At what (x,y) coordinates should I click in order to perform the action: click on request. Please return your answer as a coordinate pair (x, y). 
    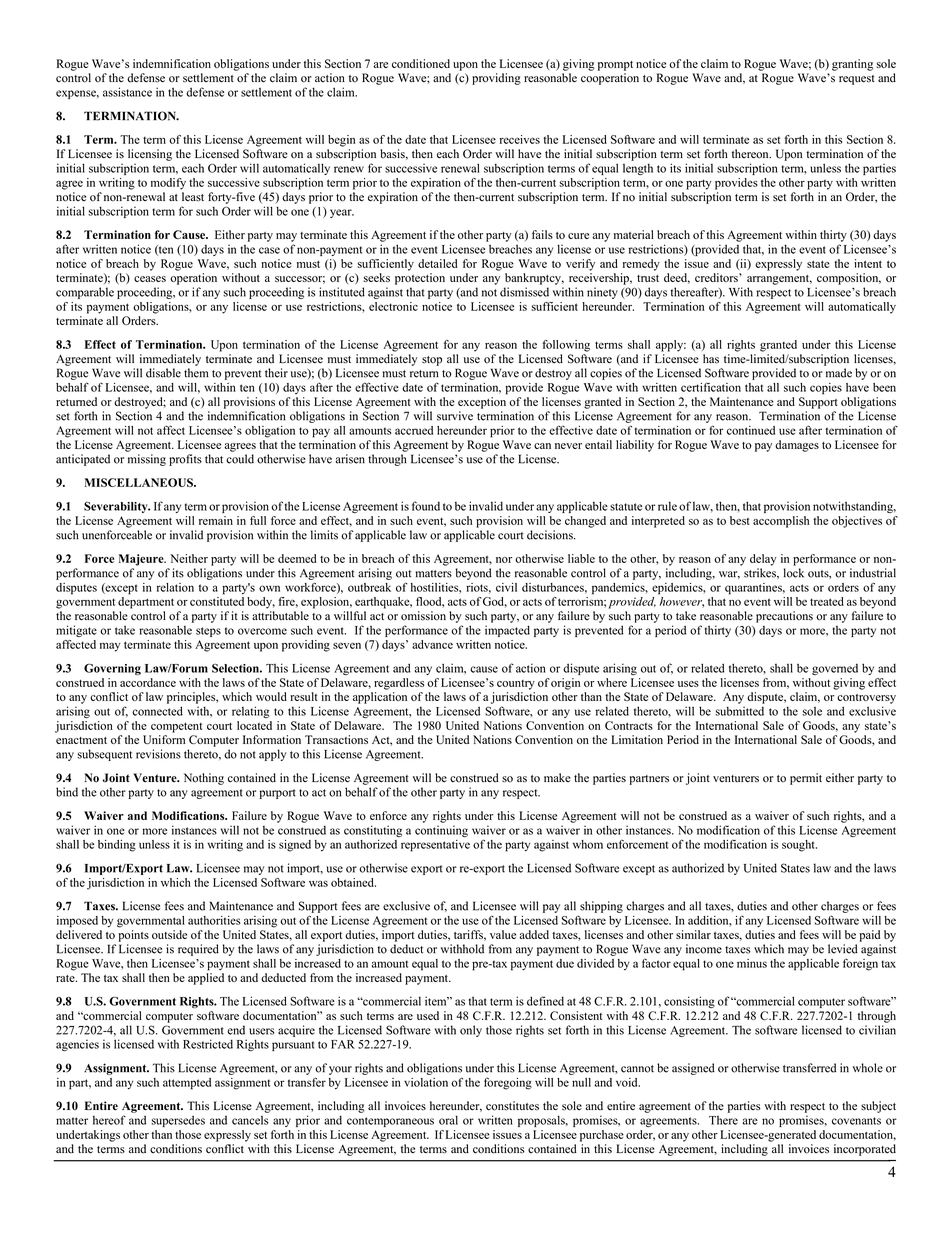
    Looking at the image, I should click on (857, 80).
